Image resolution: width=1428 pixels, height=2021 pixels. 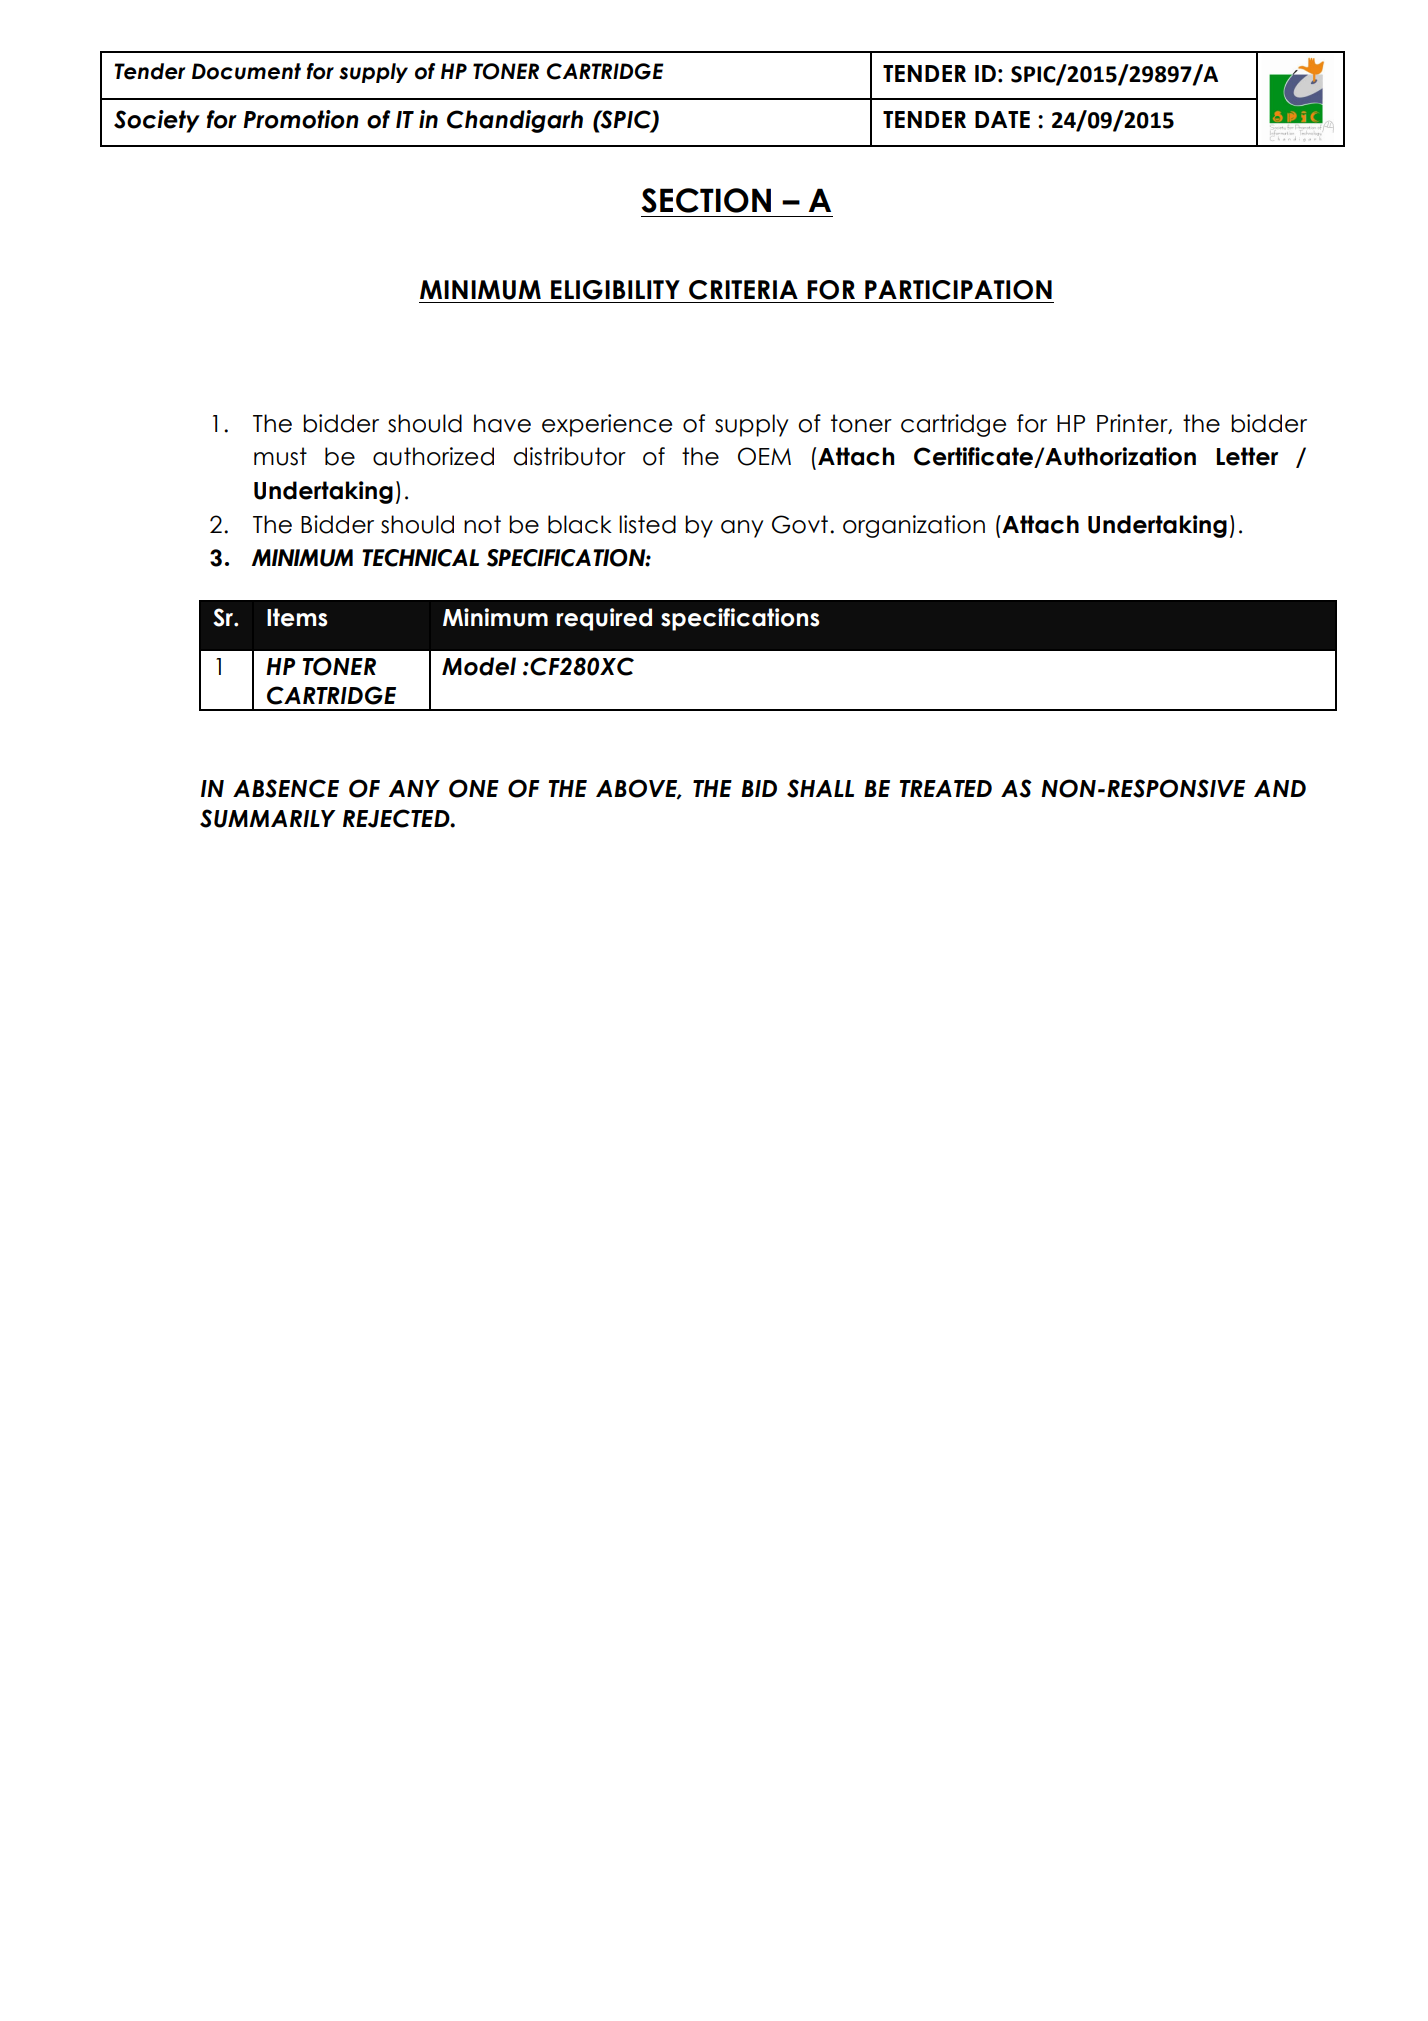 I want to click on SECTION, so click(x=706, y=200).
